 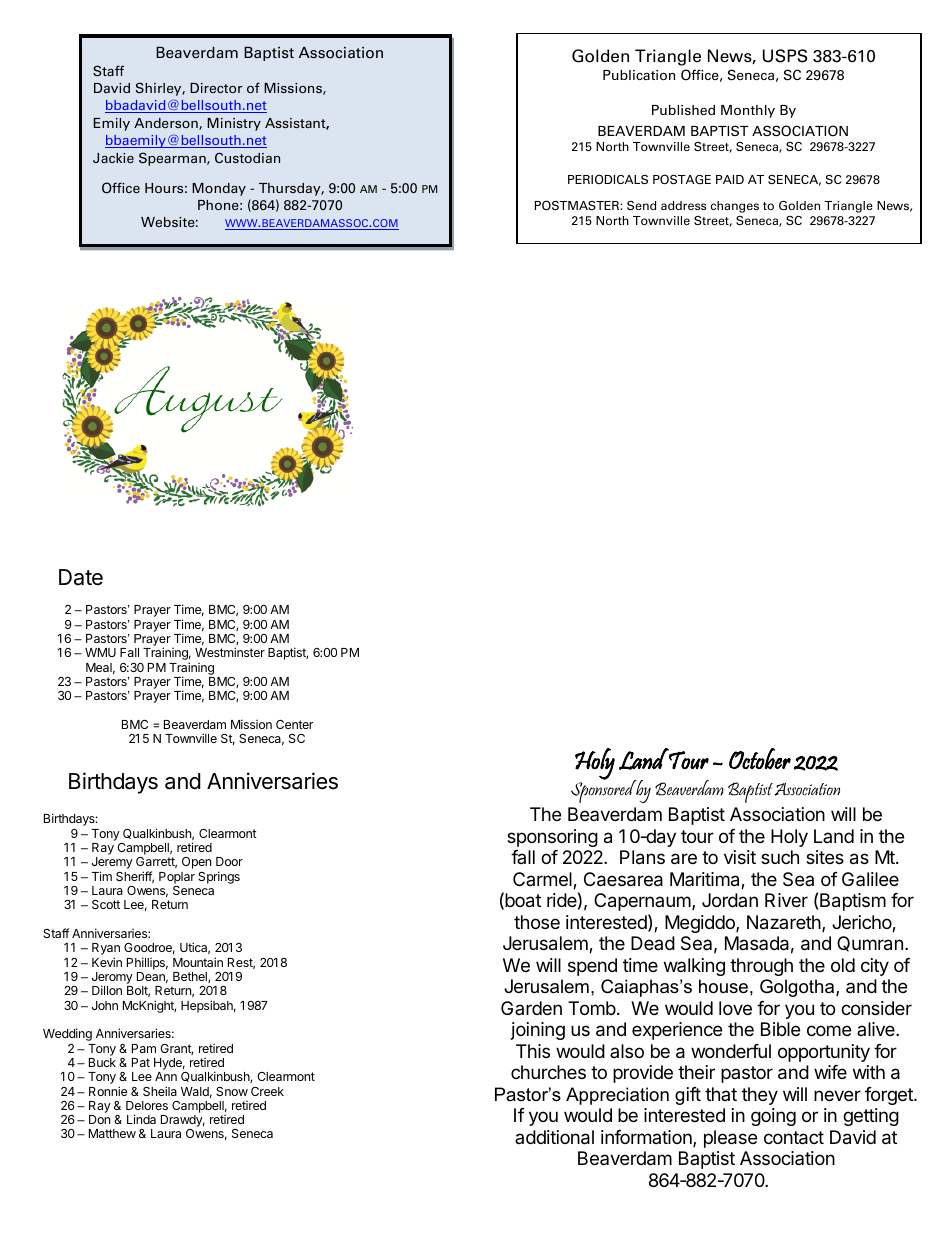 What do you see at coordinates (641, 205) in the document?
I see `Send` at bounding box center [641, 205].
